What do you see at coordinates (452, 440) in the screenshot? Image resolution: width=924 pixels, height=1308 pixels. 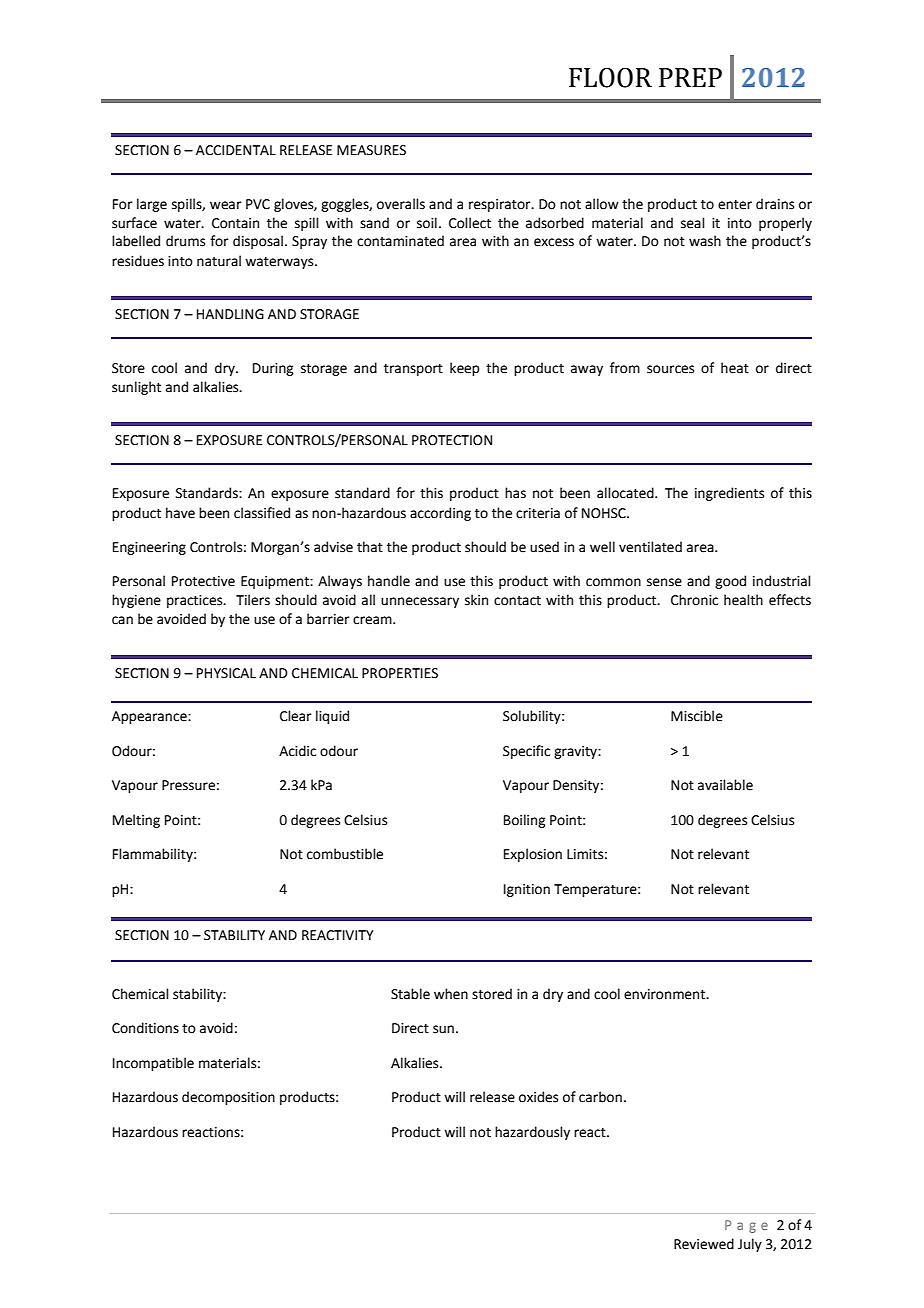 I see `PROTECTION` at bounding box center [452, 440].
